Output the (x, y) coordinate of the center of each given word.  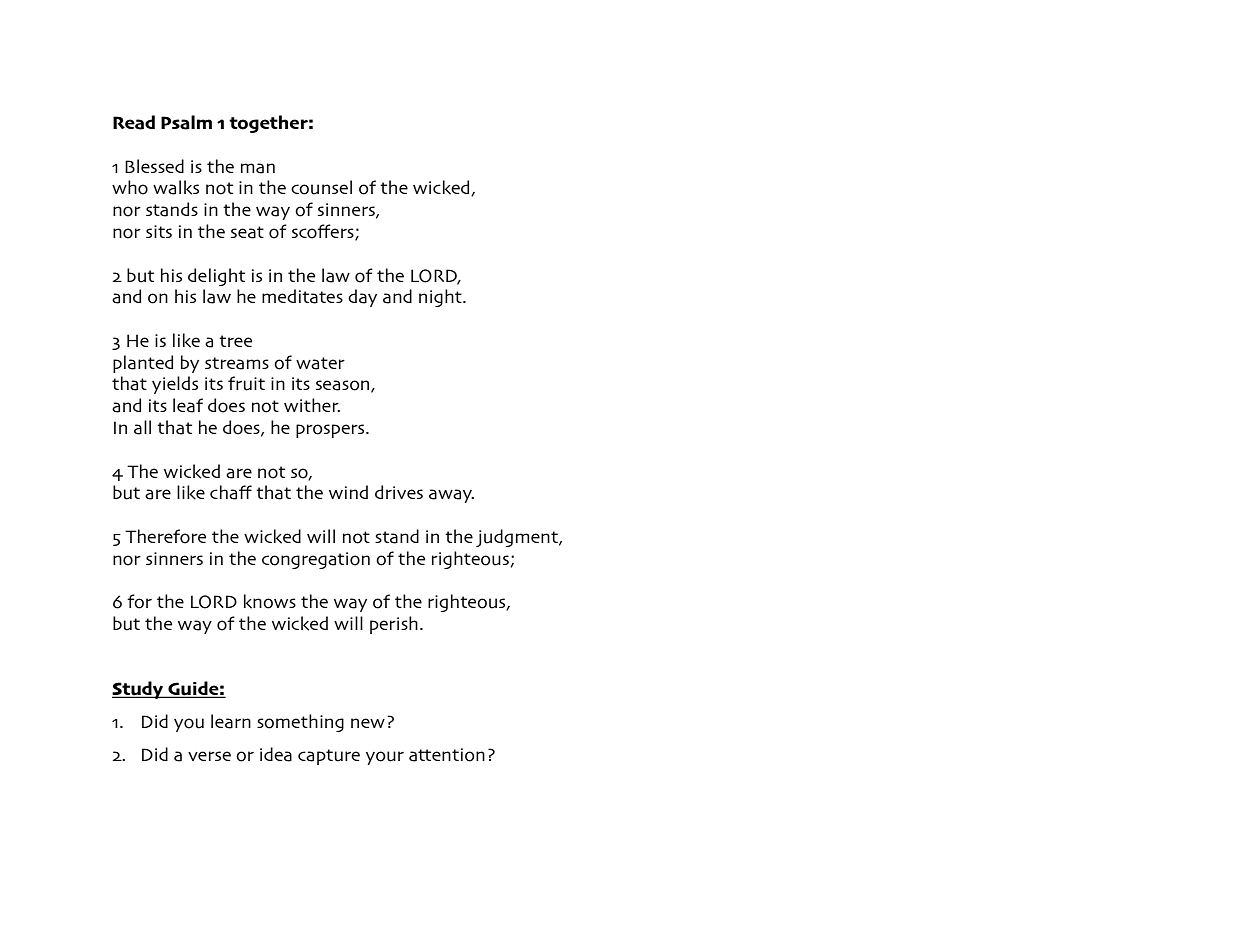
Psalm (186, 122)
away (451, 496)
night (441, 298)
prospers (331, 431)
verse (209, 756)
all (142, 427)
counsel (321, 187)
